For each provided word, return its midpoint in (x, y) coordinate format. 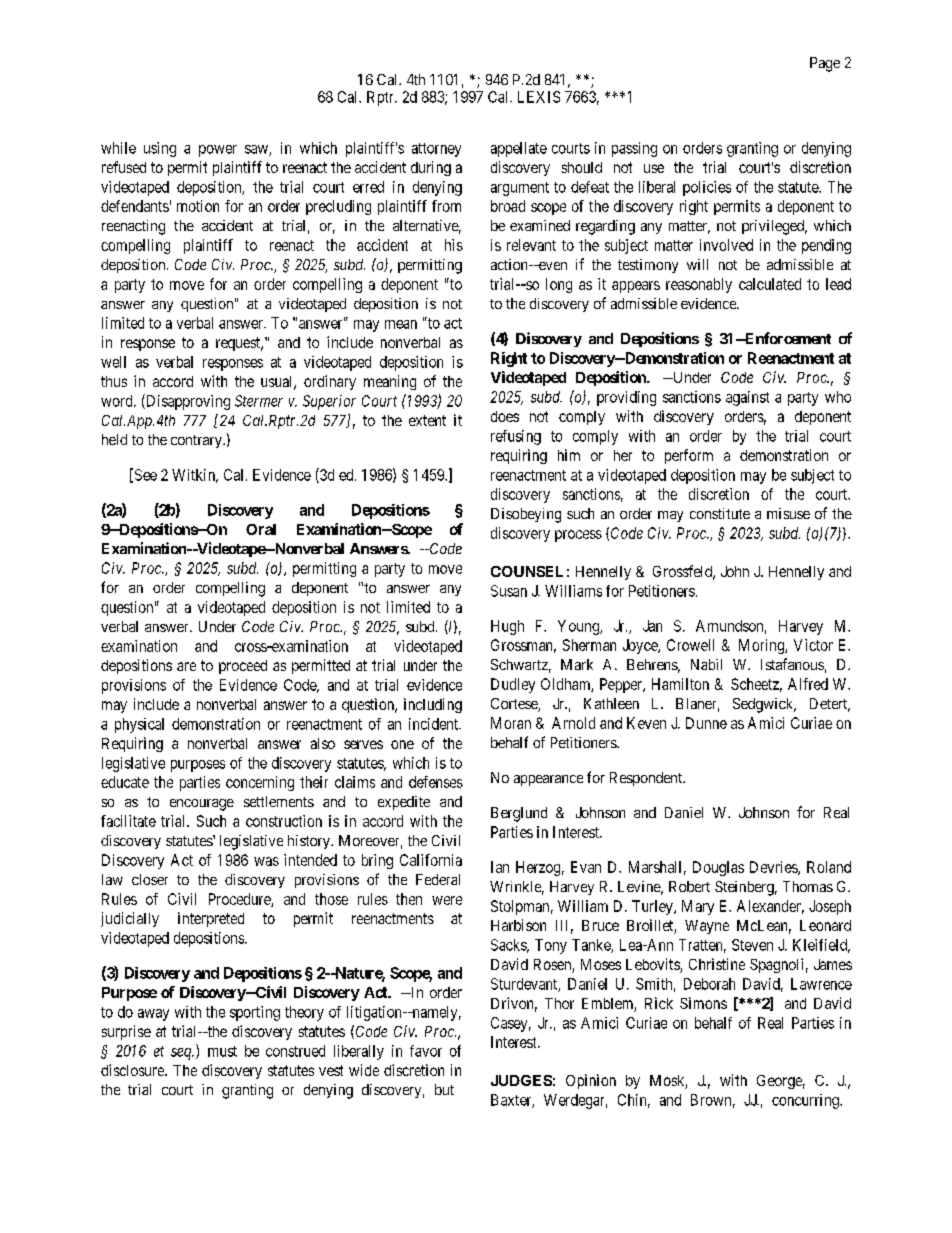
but (444, 1089)
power (218, 151)
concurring (806, 1101)
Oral (261, 529)
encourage (202, 805)
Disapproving (187, 402)
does (505, 416)
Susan (509, 591)
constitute (720, 513)
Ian (500, 867)
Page (825, 64)
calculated (770, 284)
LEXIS (539, 97)
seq (182, 1054)
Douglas (718, 868)
